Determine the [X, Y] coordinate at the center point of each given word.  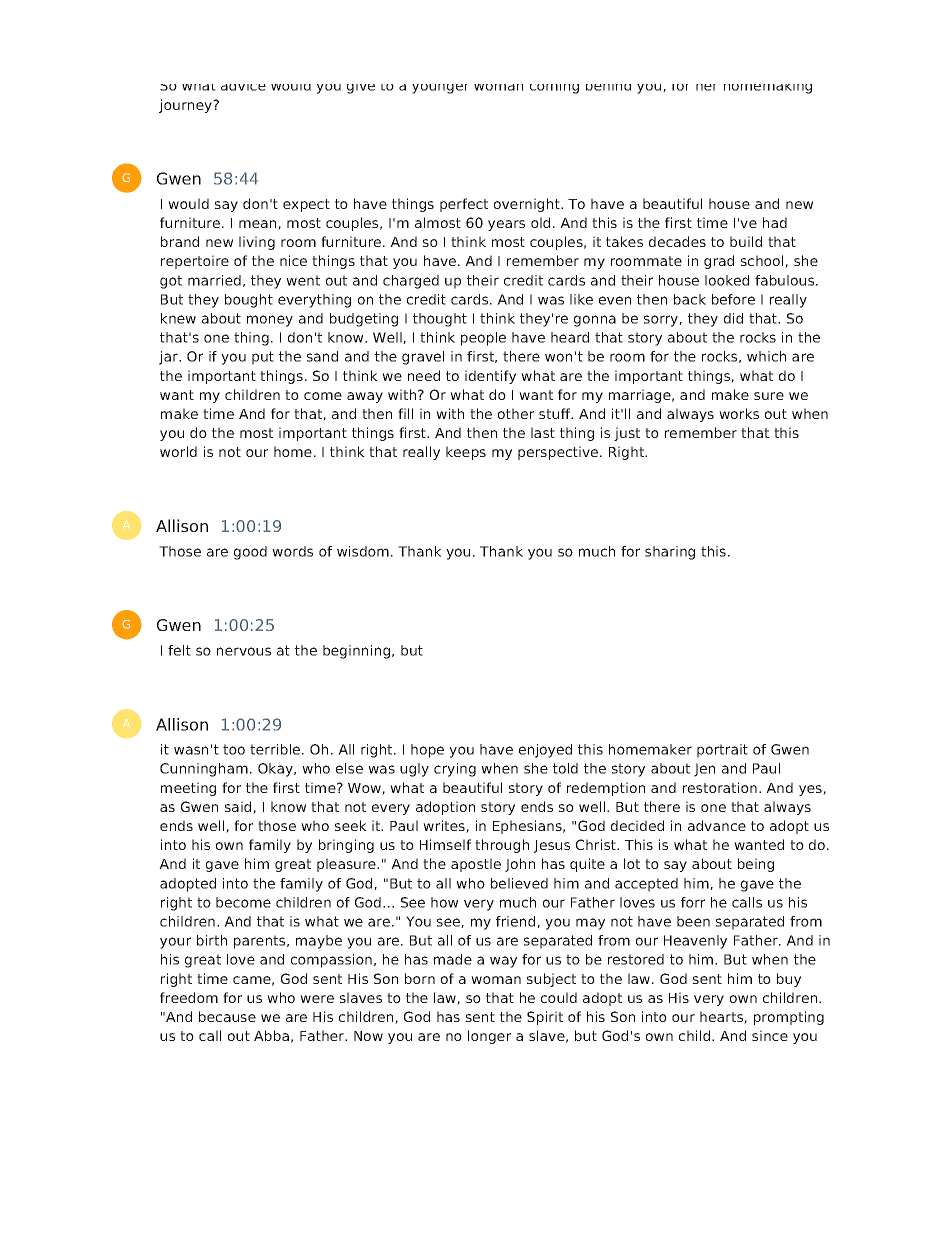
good [250, 553]
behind [608, 87]
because [227, 1016]
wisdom [363, 551]
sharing [670, 553]
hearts [722, 1017]
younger [439, 89]
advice [243, 87]
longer [489, 1037]
